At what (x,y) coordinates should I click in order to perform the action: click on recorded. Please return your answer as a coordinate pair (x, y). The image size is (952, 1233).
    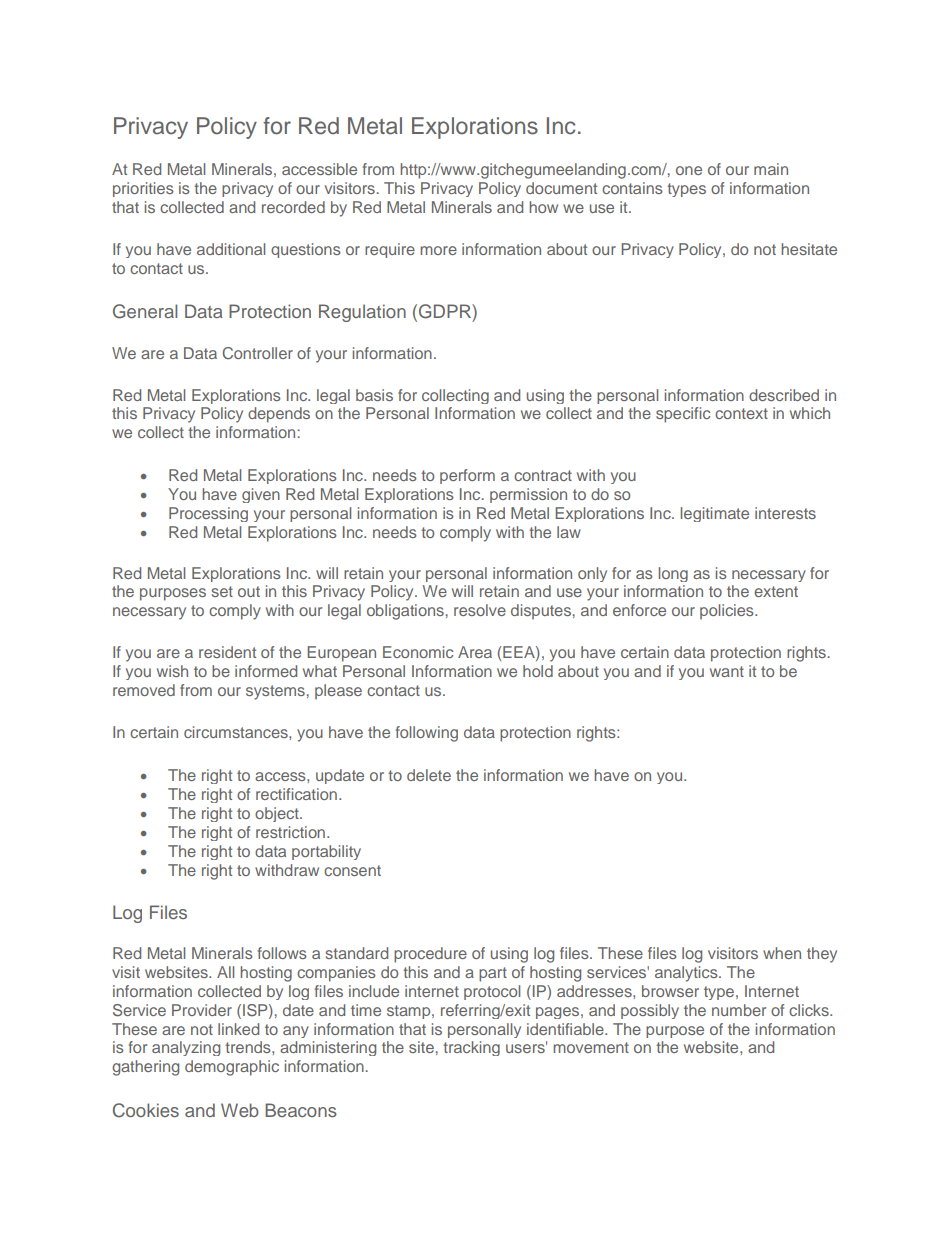
    Looking at the image, I should click on (293, 207).
